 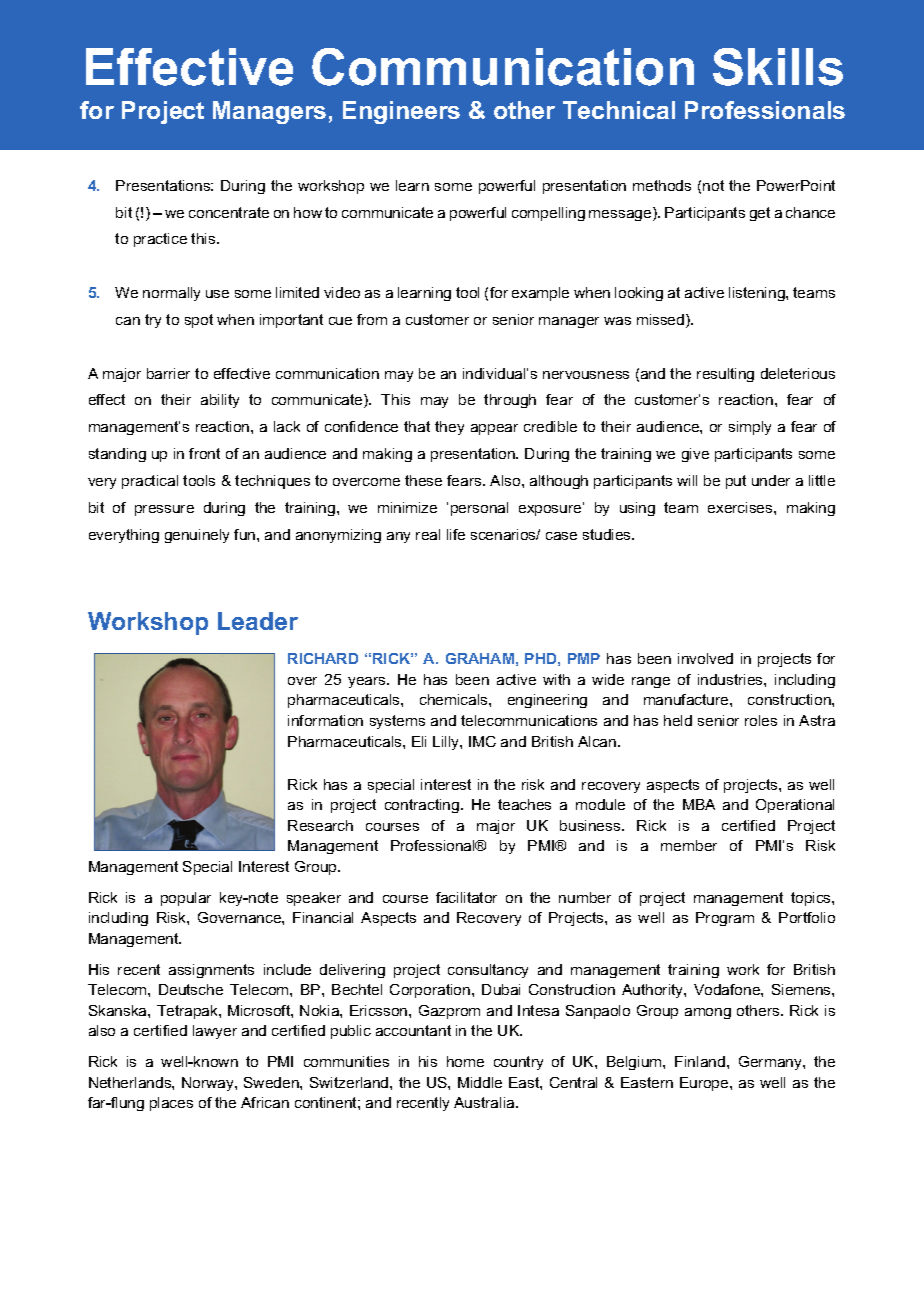 I want to click on through, so click(x=510, y=401).
